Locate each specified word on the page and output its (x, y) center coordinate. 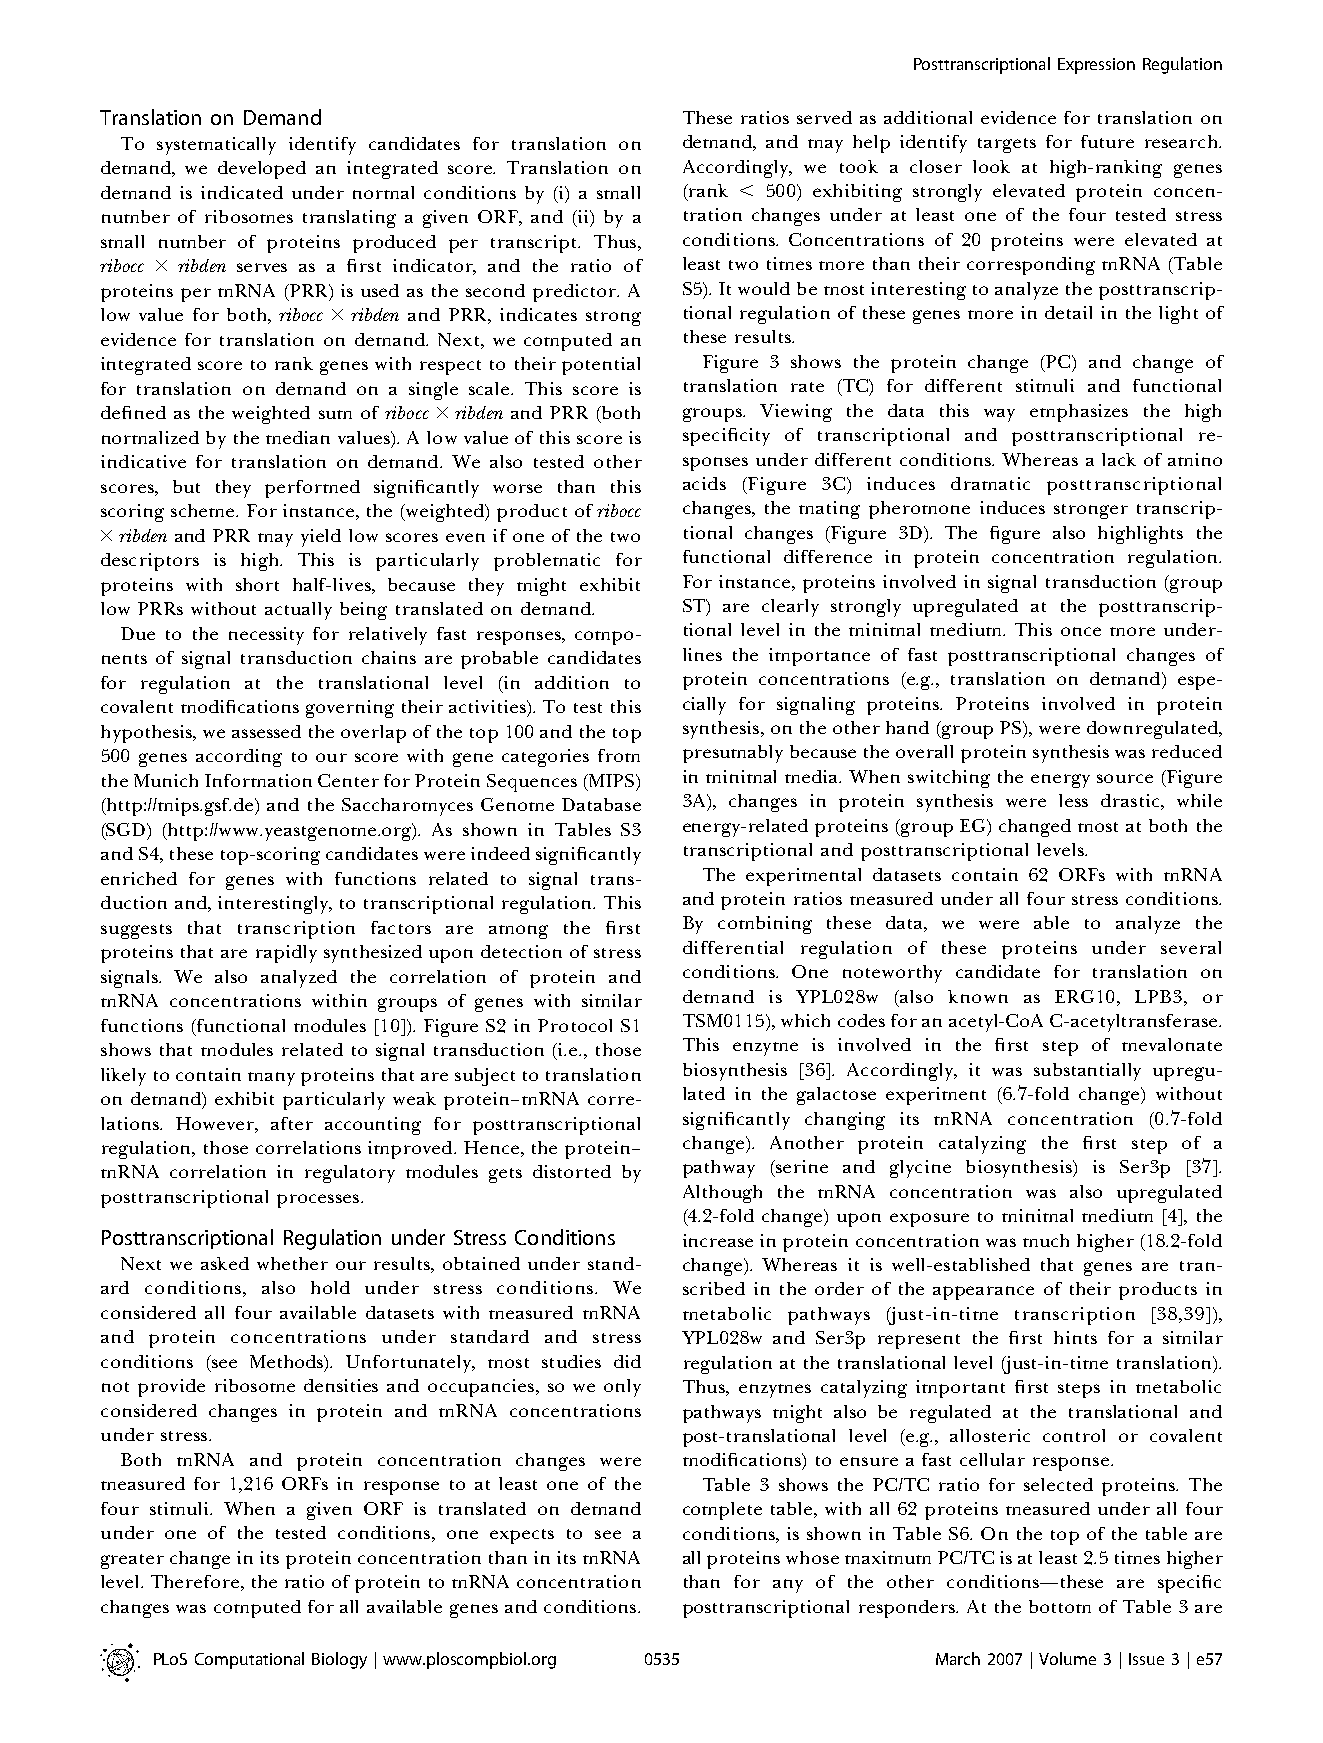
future (1107, 141)
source (1125, 778)
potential (601, 366)
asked (225, 1263)
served (824, 117)
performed (312, 489)
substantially (1087, 1072)
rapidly (286, 954)
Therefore (195, 1581)
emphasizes (1079, 413)
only (622, 1388)
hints (1075, 1337)
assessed (266, 731)
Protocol (575, 1025)
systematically (216, 146)
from (619, 755)
